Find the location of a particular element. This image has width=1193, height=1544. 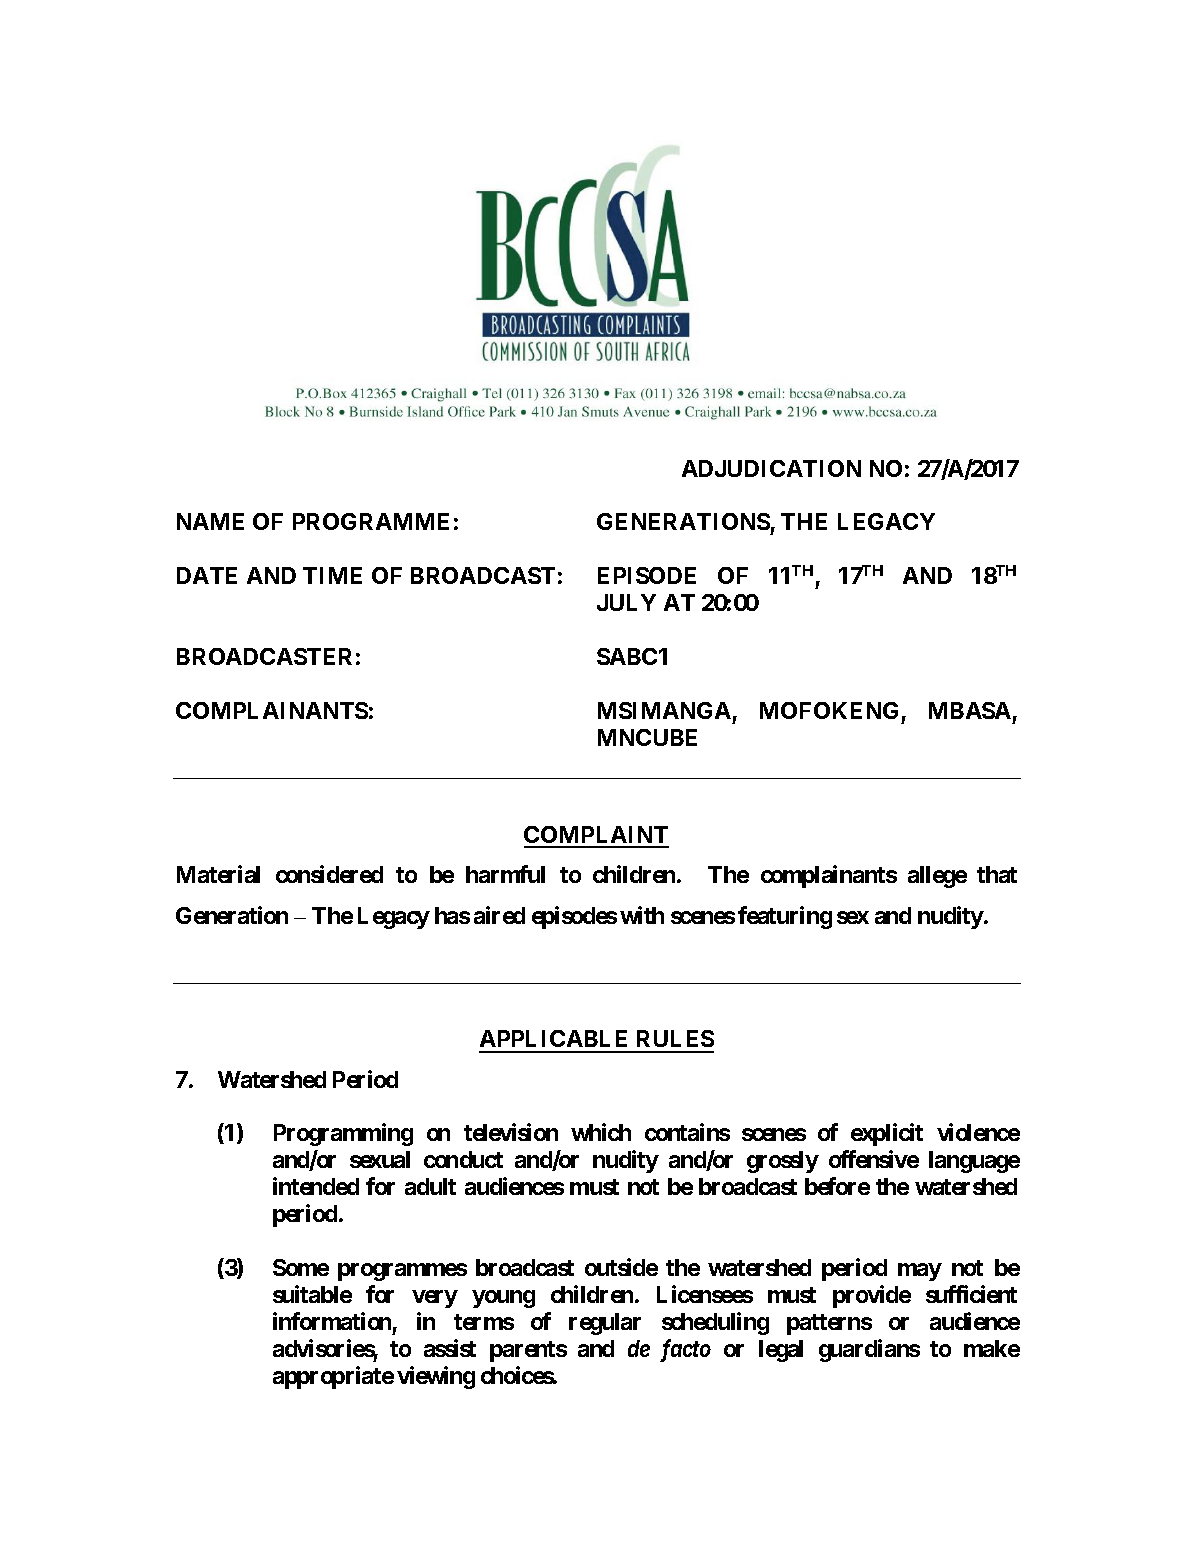

TIME is located at coordinates (332, 575).
